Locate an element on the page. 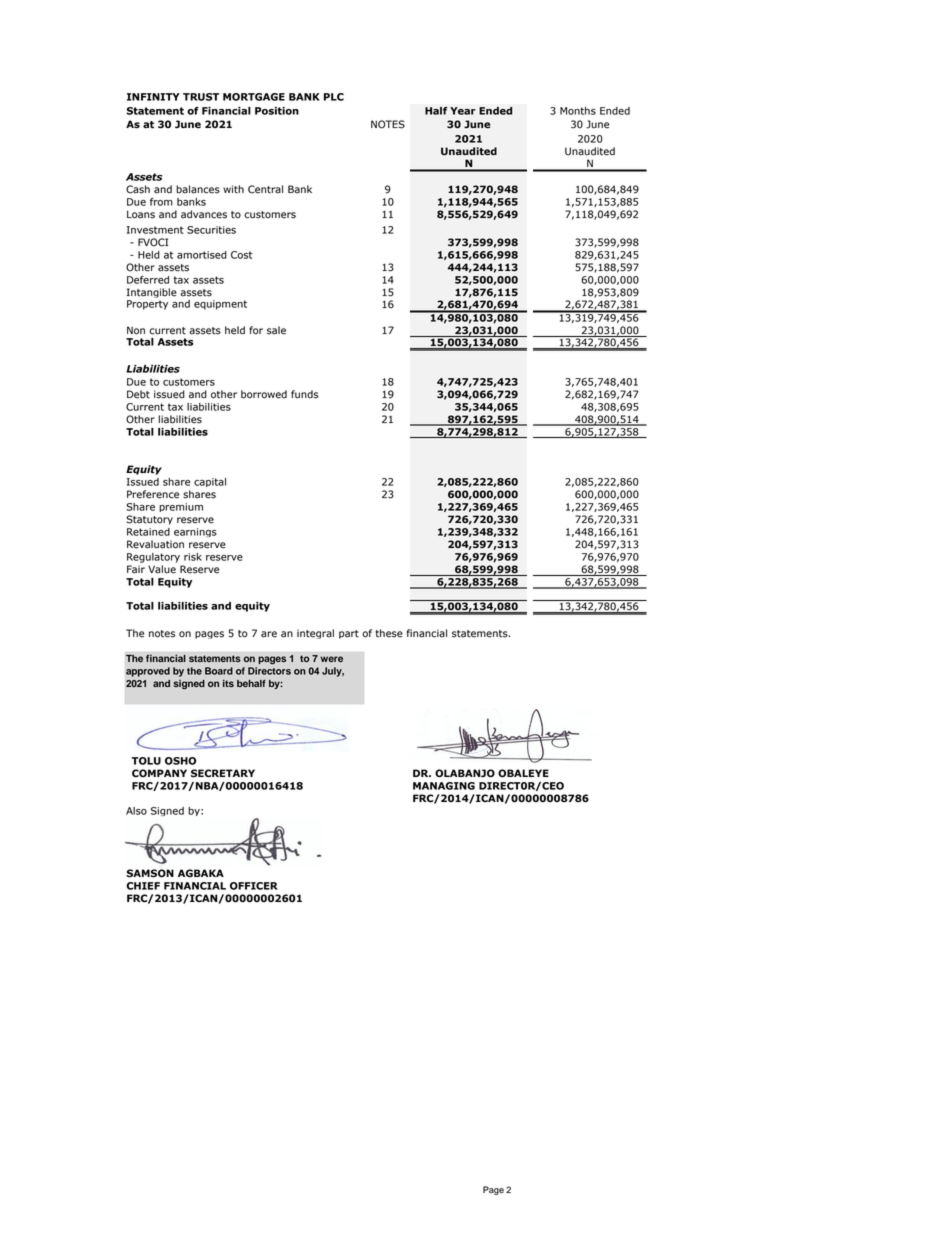 The height and width of the page is (1233, 952). risk is located at coordinates (193, 557).
